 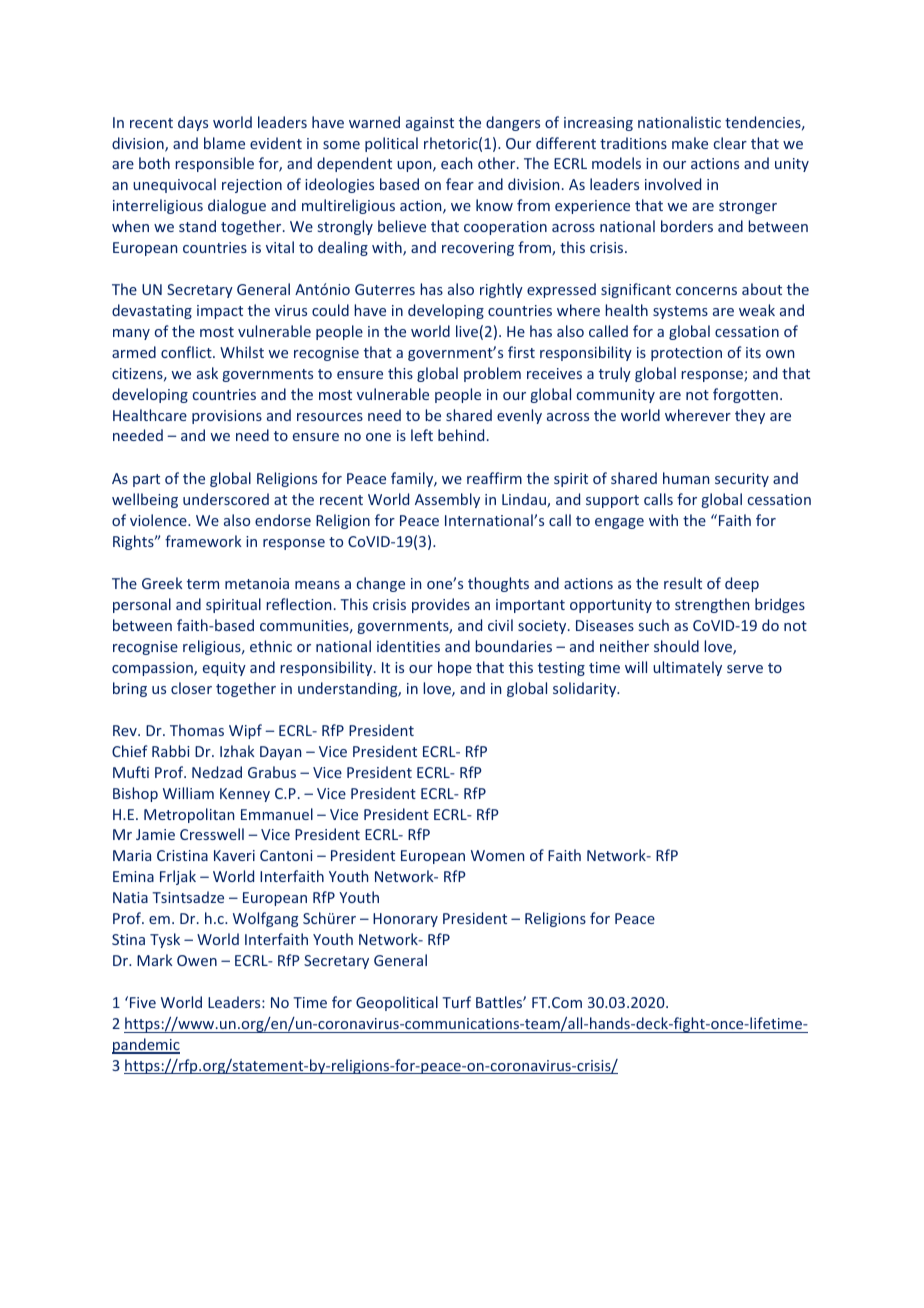 I want to click on Turf, so click(x=456, y=1002).
